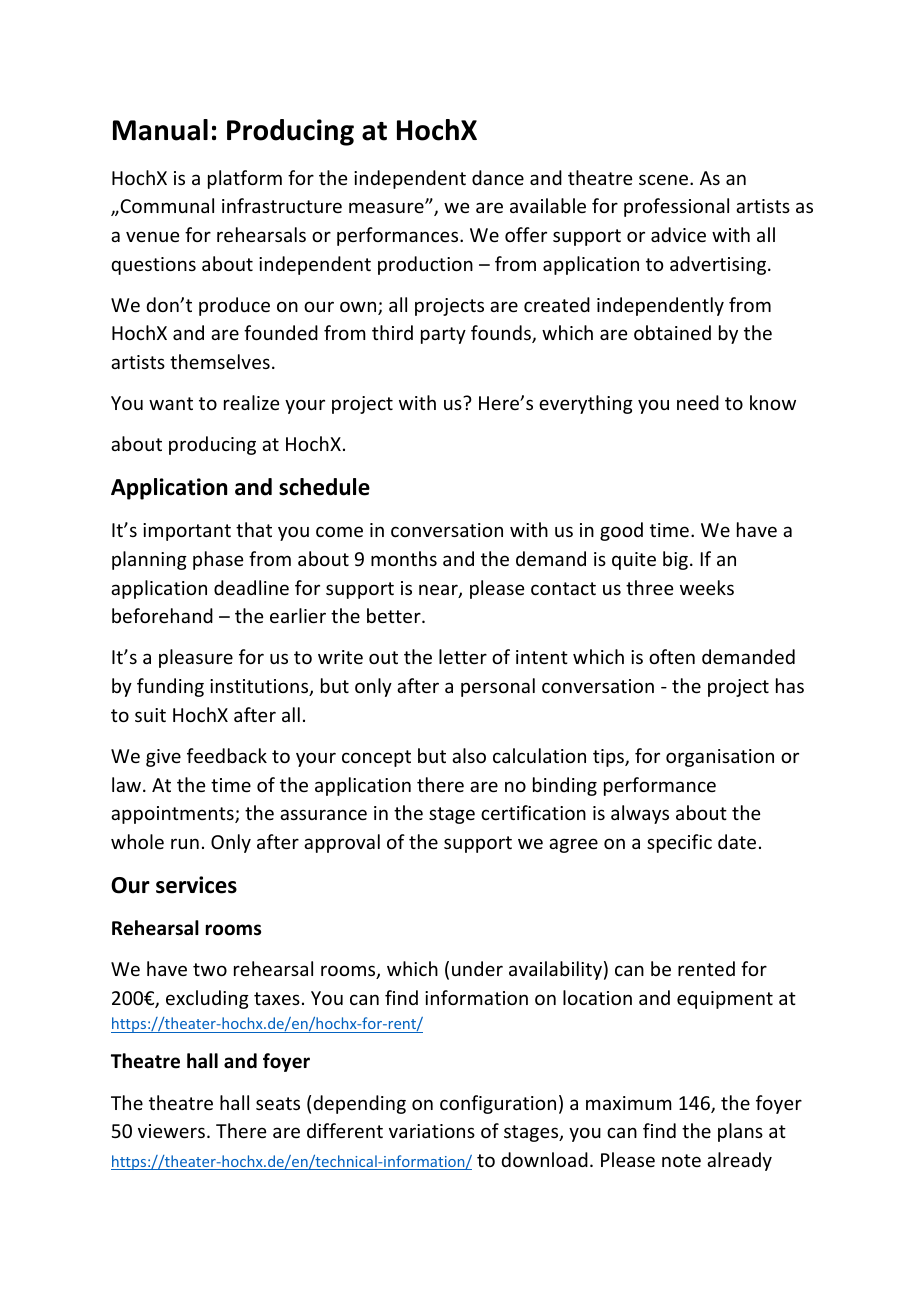  I want to click on party, so click(443, 335).
